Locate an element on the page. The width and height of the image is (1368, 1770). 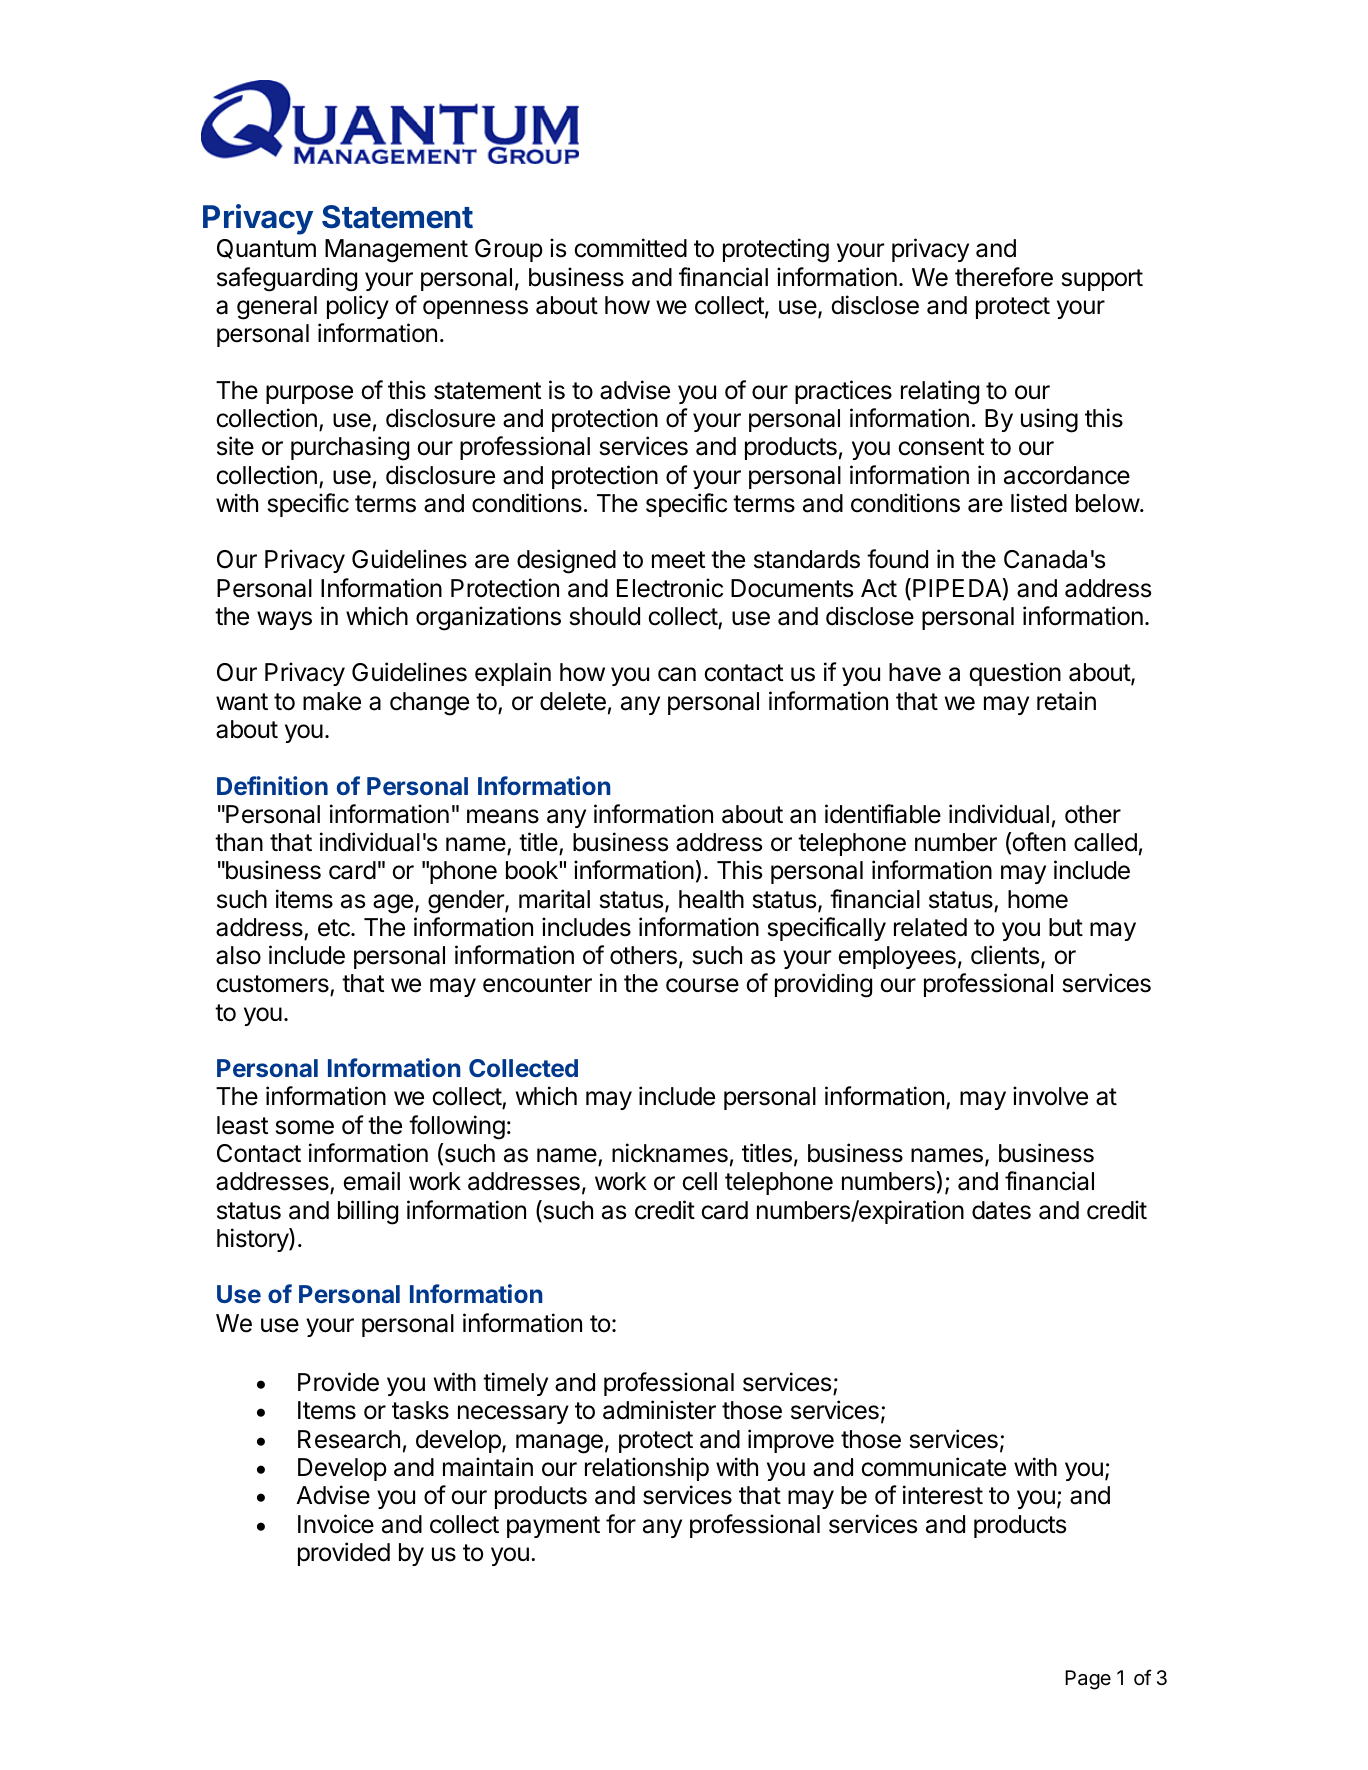
retain is located at coordinates (1066, 701).
